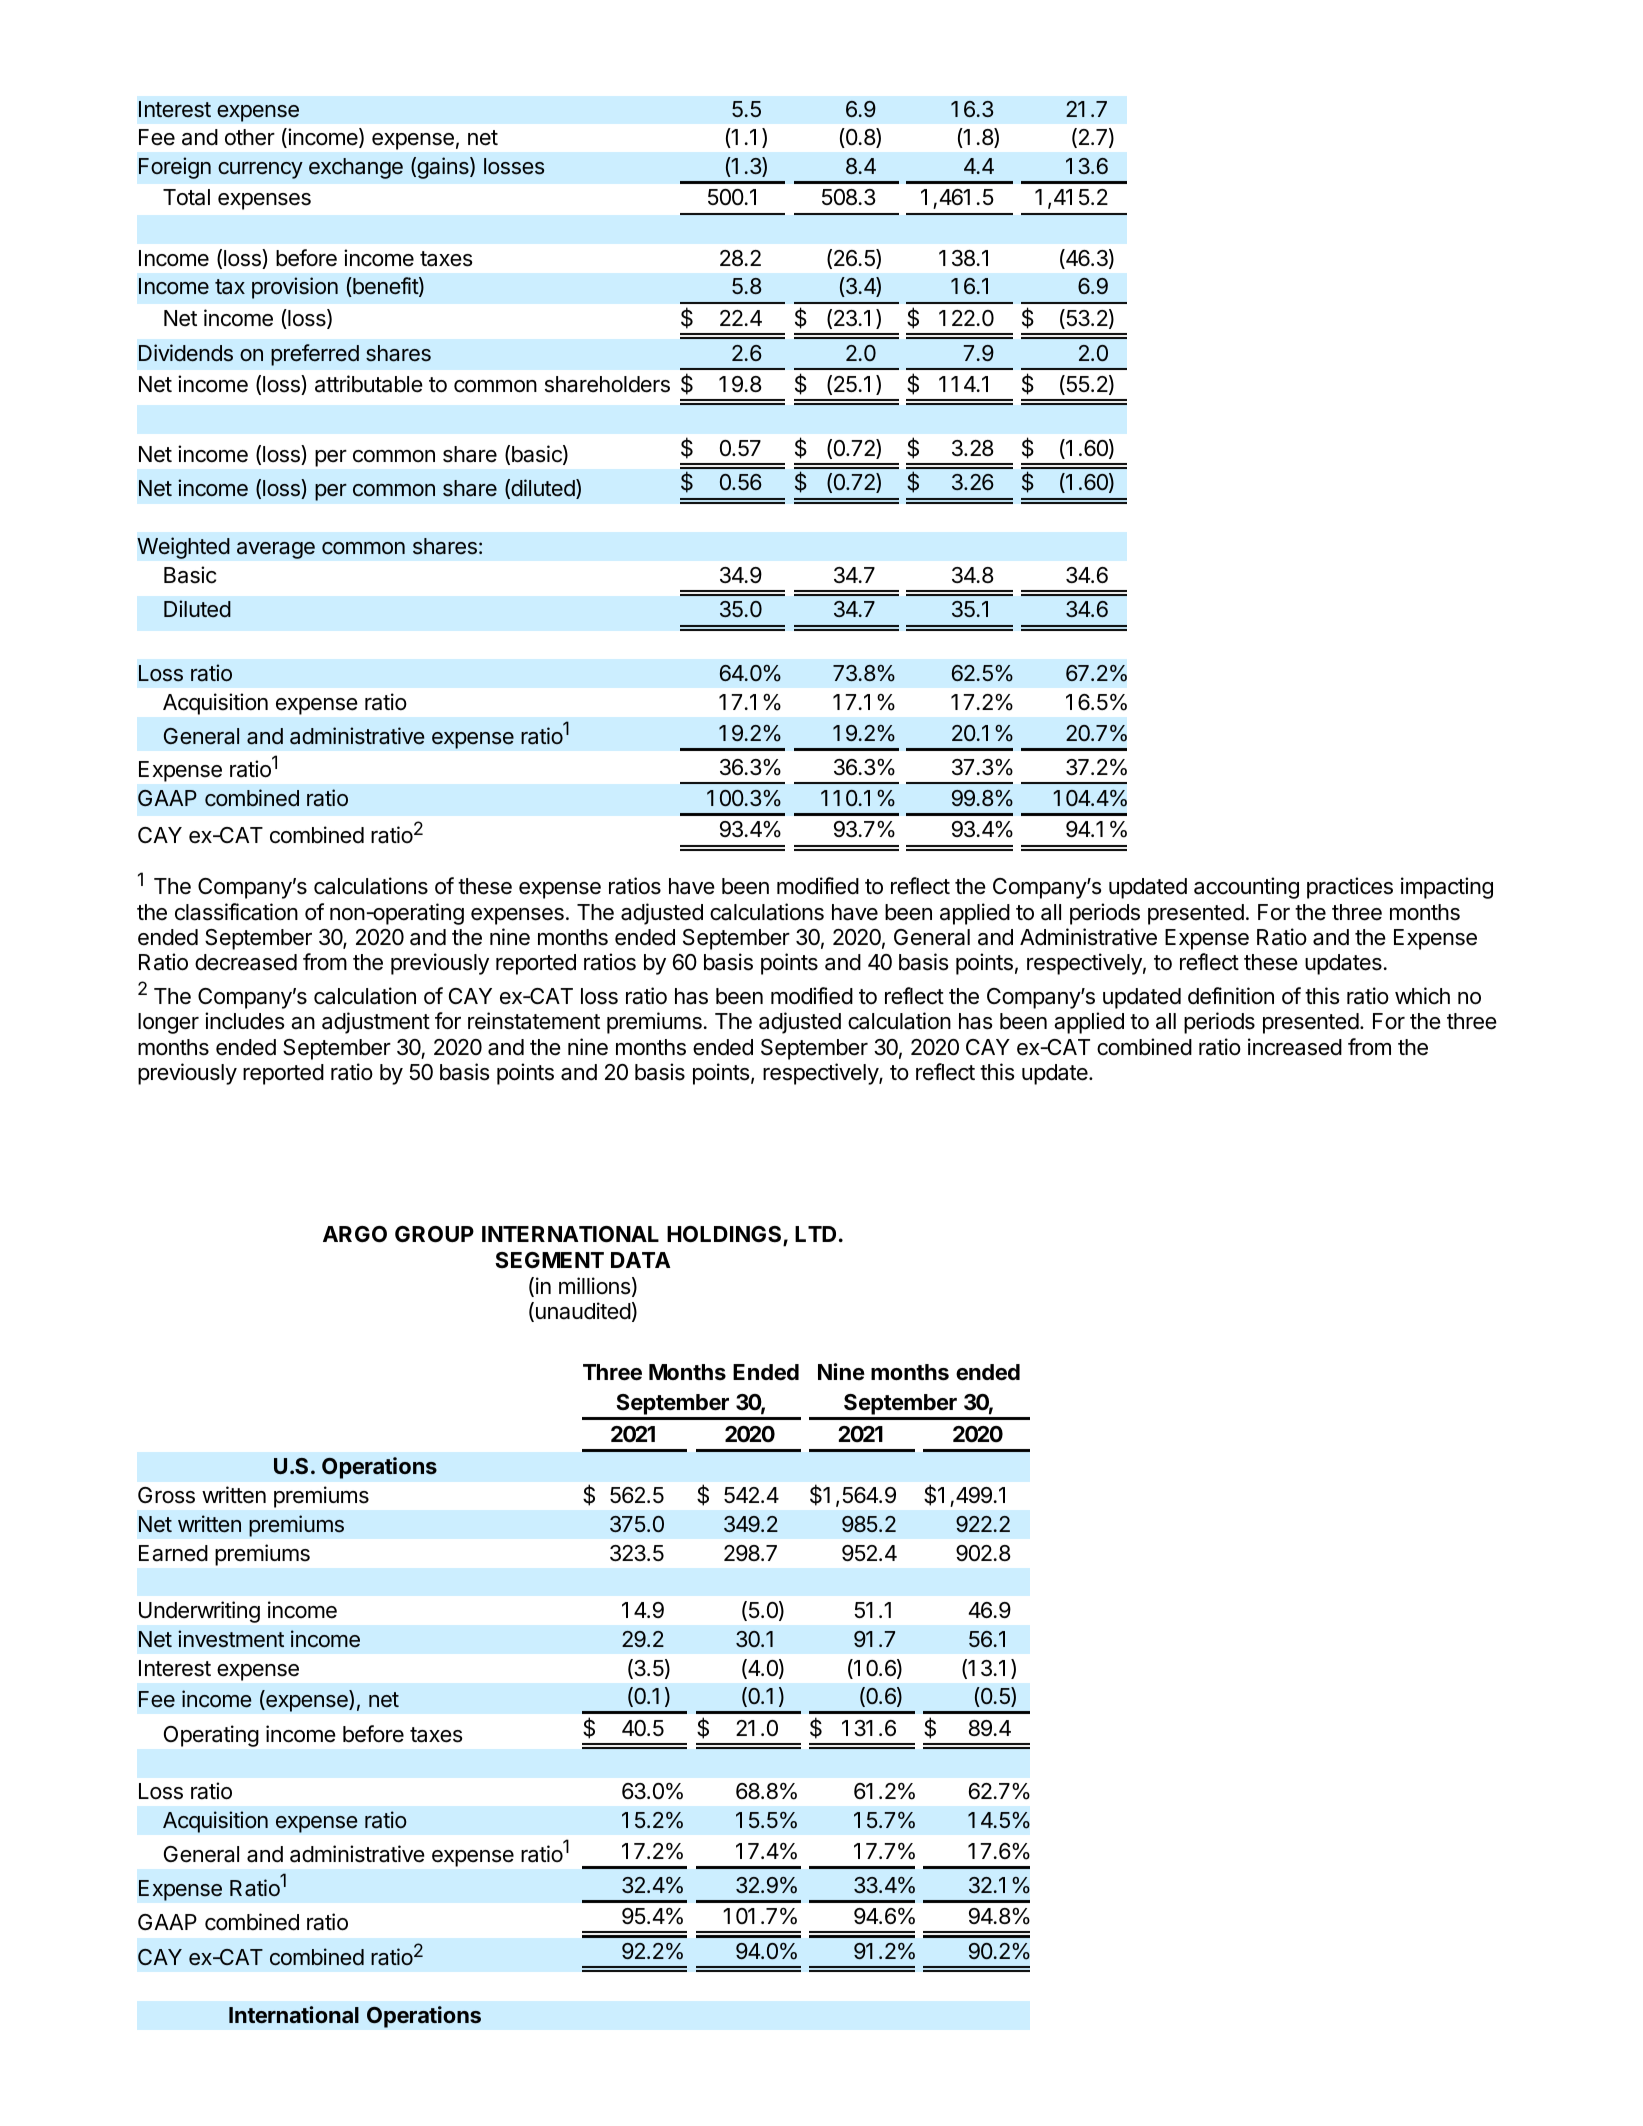 This screenshot has width=1643, height=2126. What do you see at coordinates (1246, 888) in the screenshot?
I see `accounting` at bounding box center [1246, 888].
